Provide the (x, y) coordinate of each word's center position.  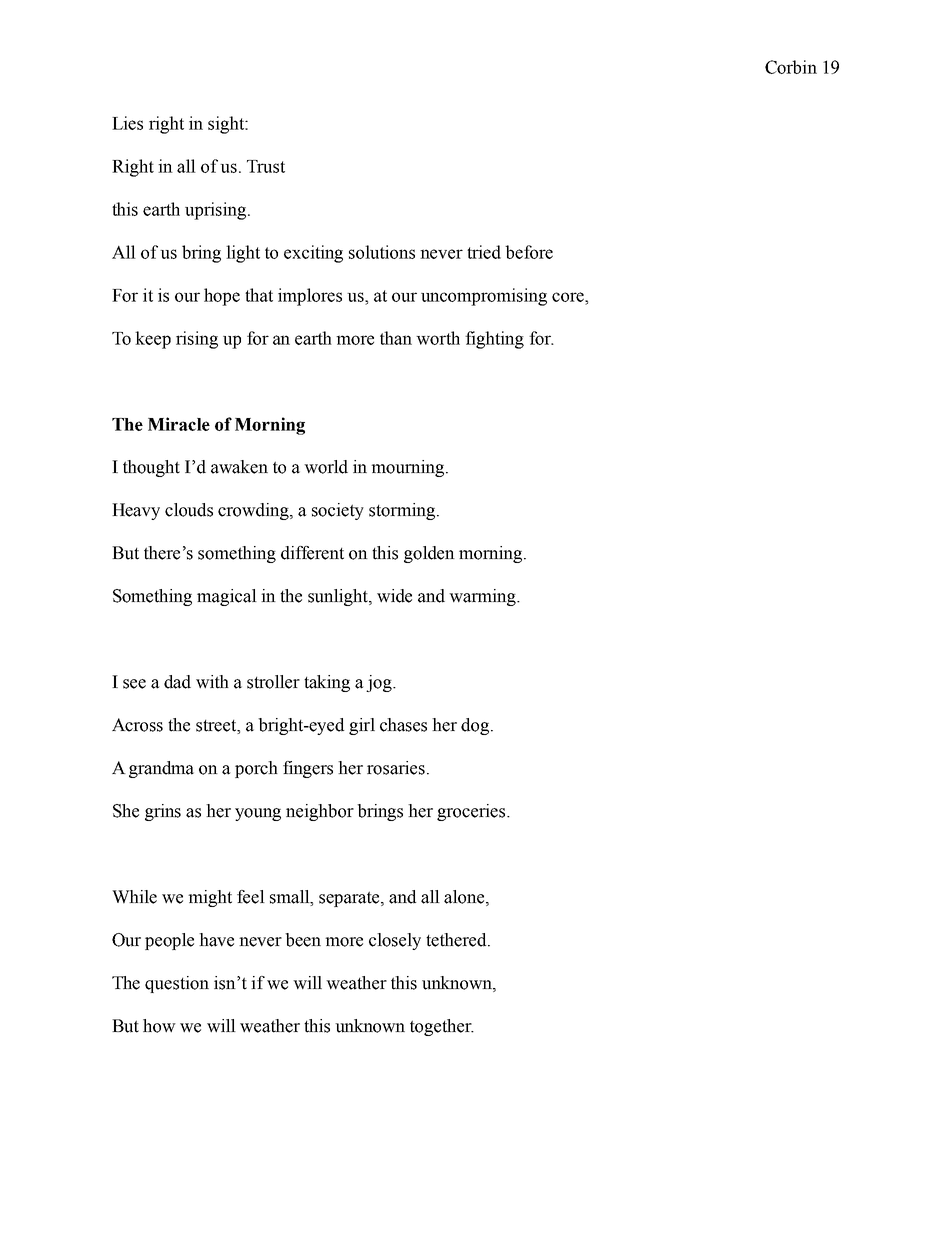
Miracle (179, 424)
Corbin (791, 67)
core (569, 297)
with (212, 682)
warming (483, 597)
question (177, 984)
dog (476, 726)
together (442, 1027)
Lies (127, 123)
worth (438, 338)
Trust (266, 166)
